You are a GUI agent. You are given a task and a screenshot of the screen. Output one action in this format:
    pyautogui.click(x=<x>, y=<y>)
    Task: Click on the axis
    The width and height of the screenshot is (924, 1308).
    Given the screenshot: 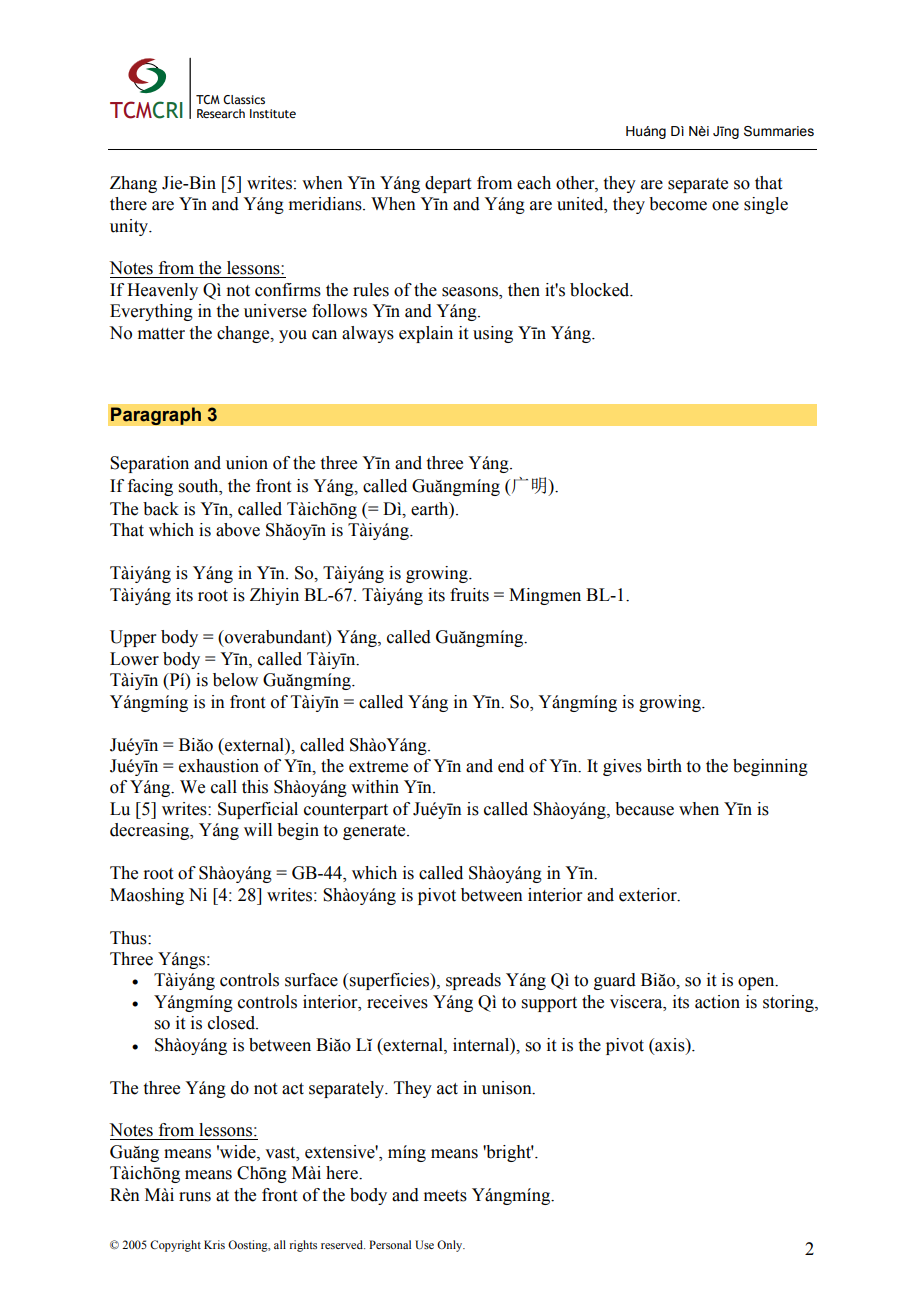 What is the action you would take?
    pyautogui.click(x=670, y=1045)
